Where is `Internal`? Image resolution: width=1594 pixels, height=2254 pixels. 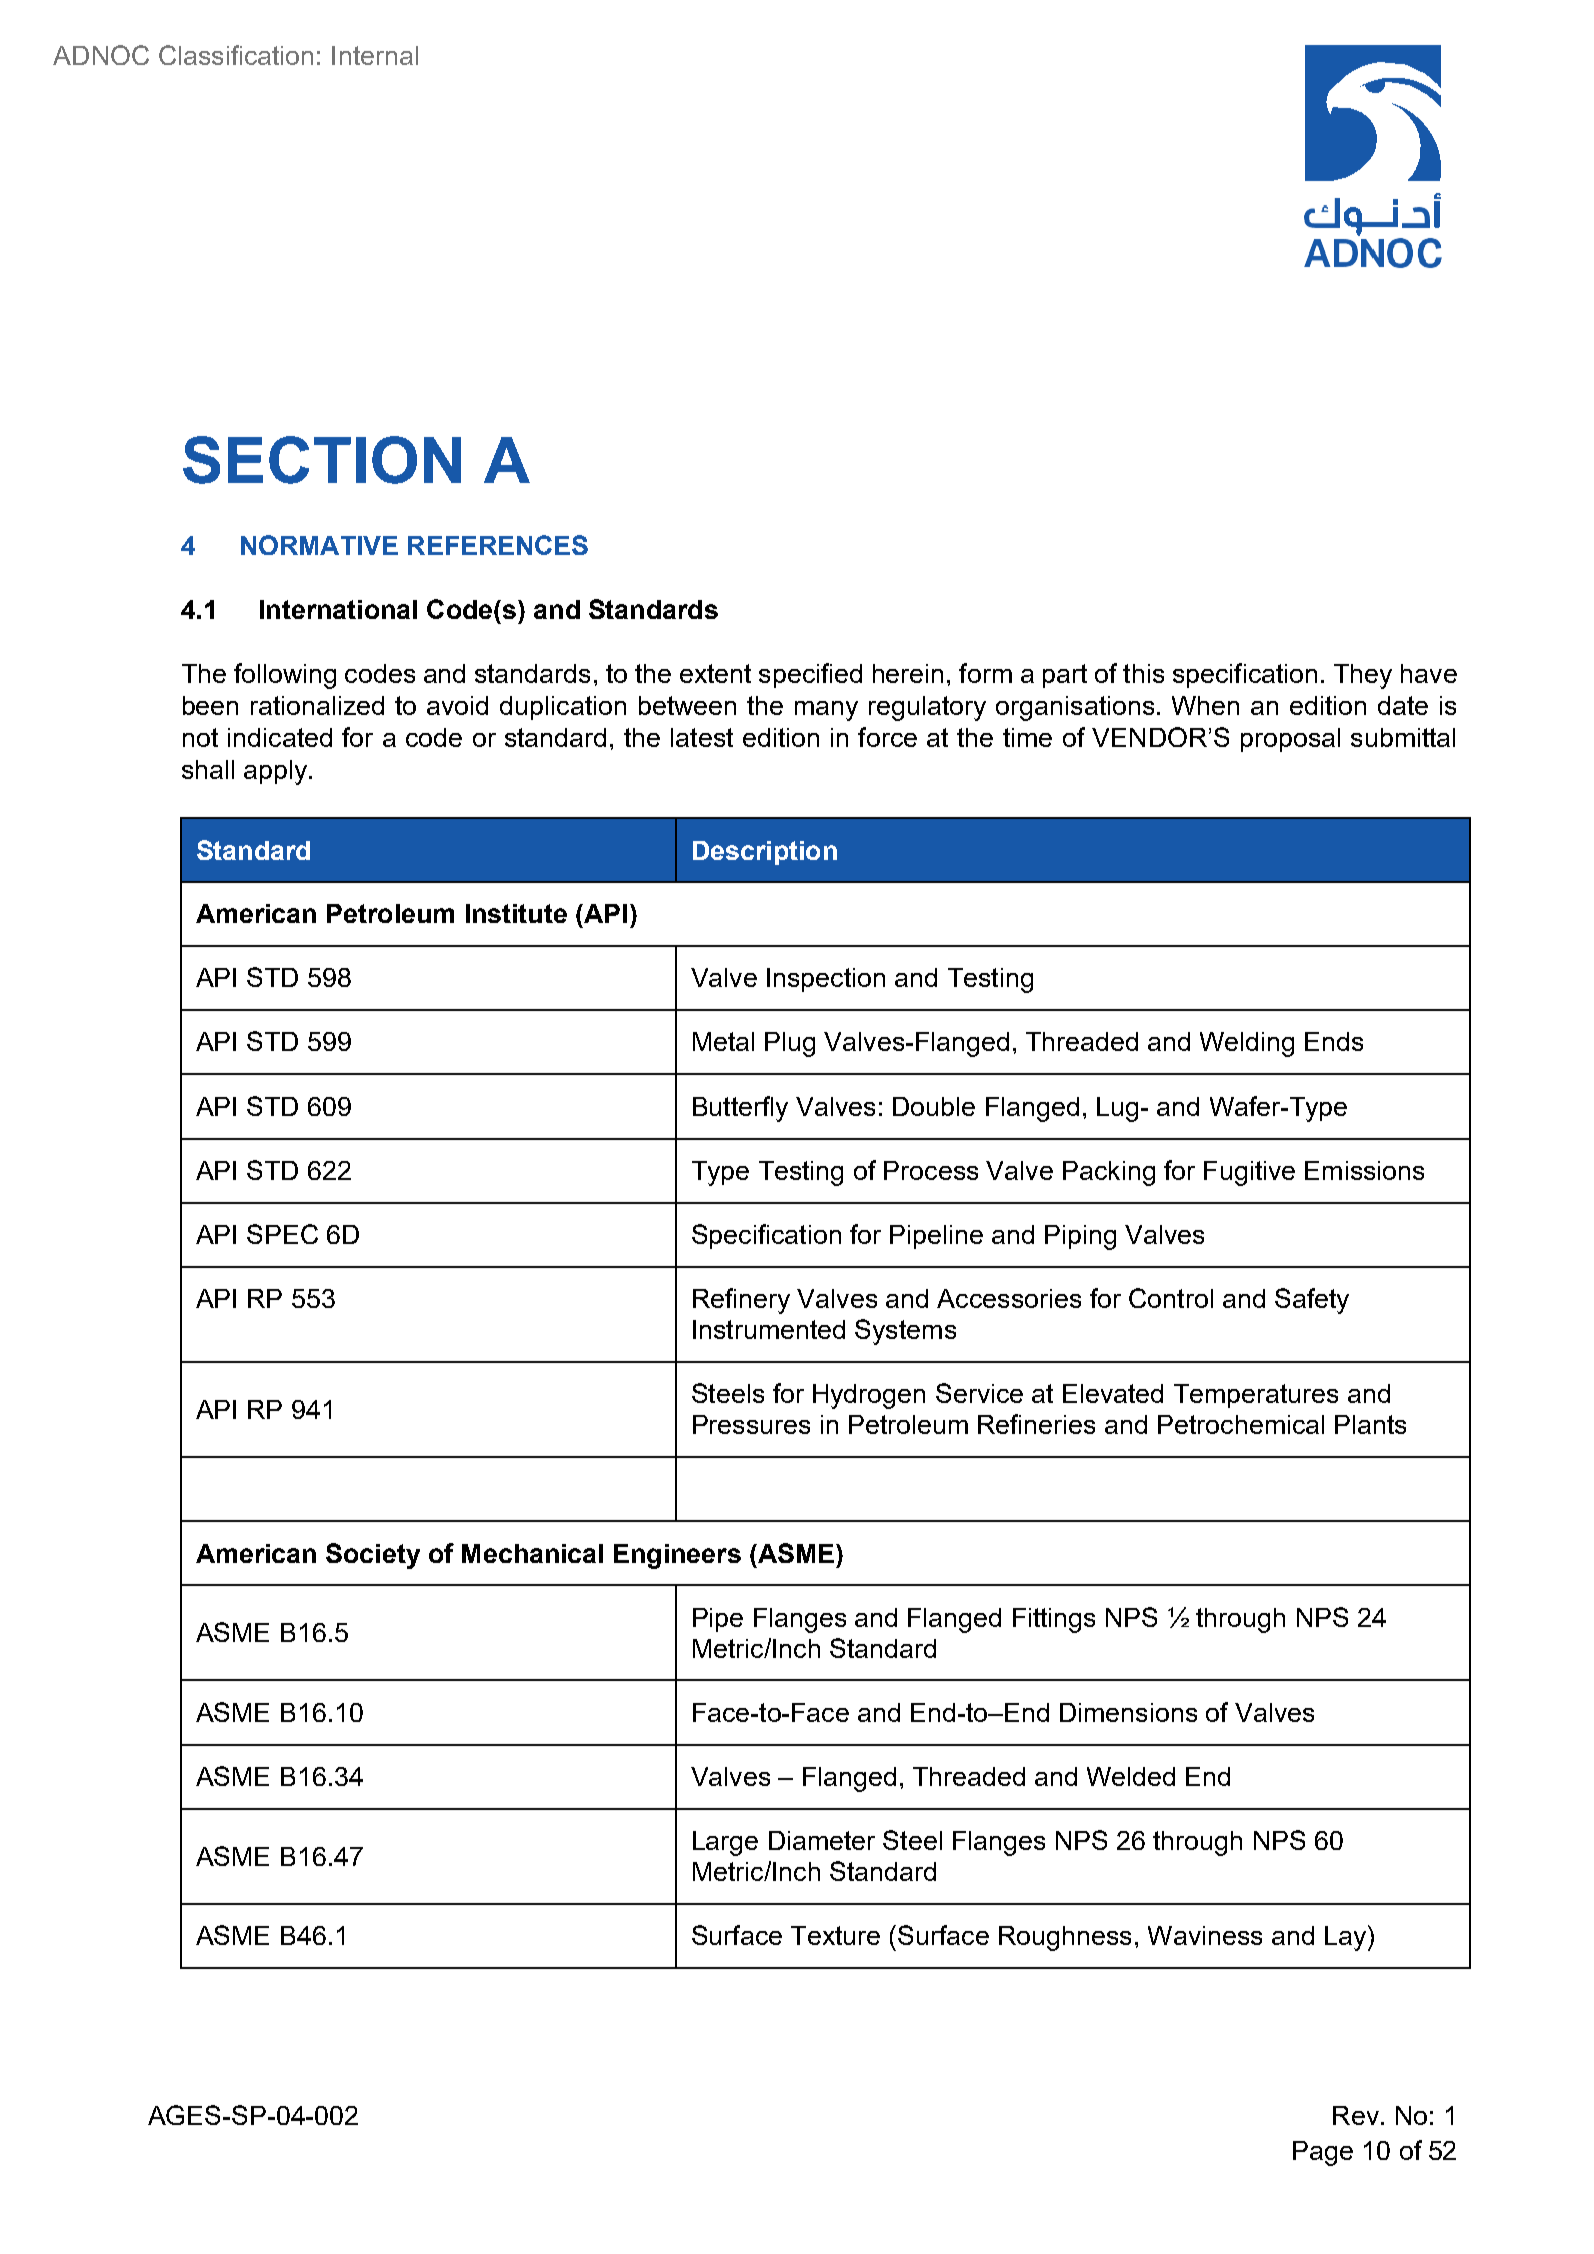 Internal is located at coordinates (375, 55).
